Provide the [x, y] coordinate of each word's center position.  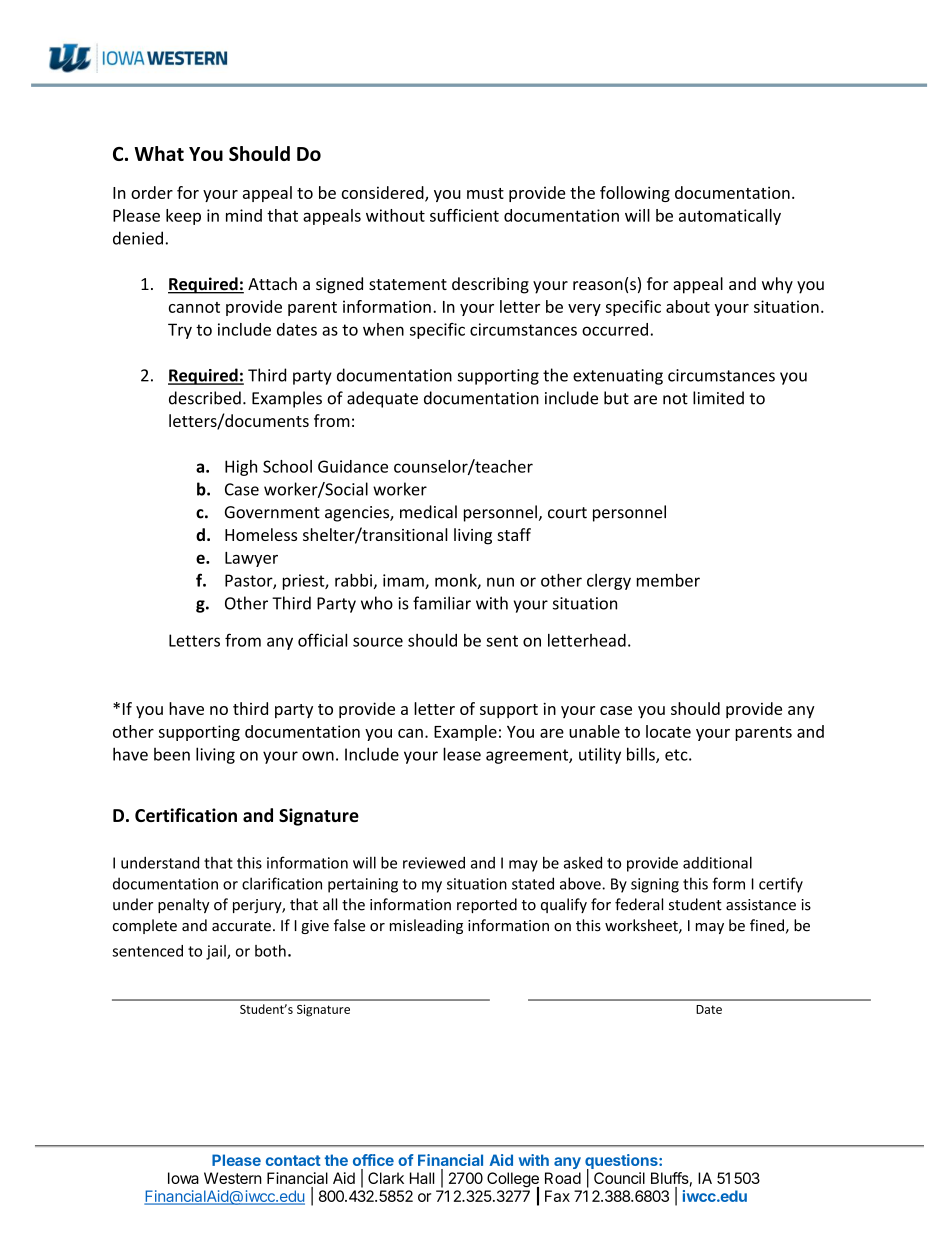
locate [668, 731]
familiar [442, 603]
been [172, 754]
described [205, 398]
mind [244, 215]
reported [487, 905]
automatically [730, 217]
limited [718, 398]
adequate [382, 399]
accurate [241, 926]
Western [233, 1178]
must [485, 193]
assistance [761, 905]
